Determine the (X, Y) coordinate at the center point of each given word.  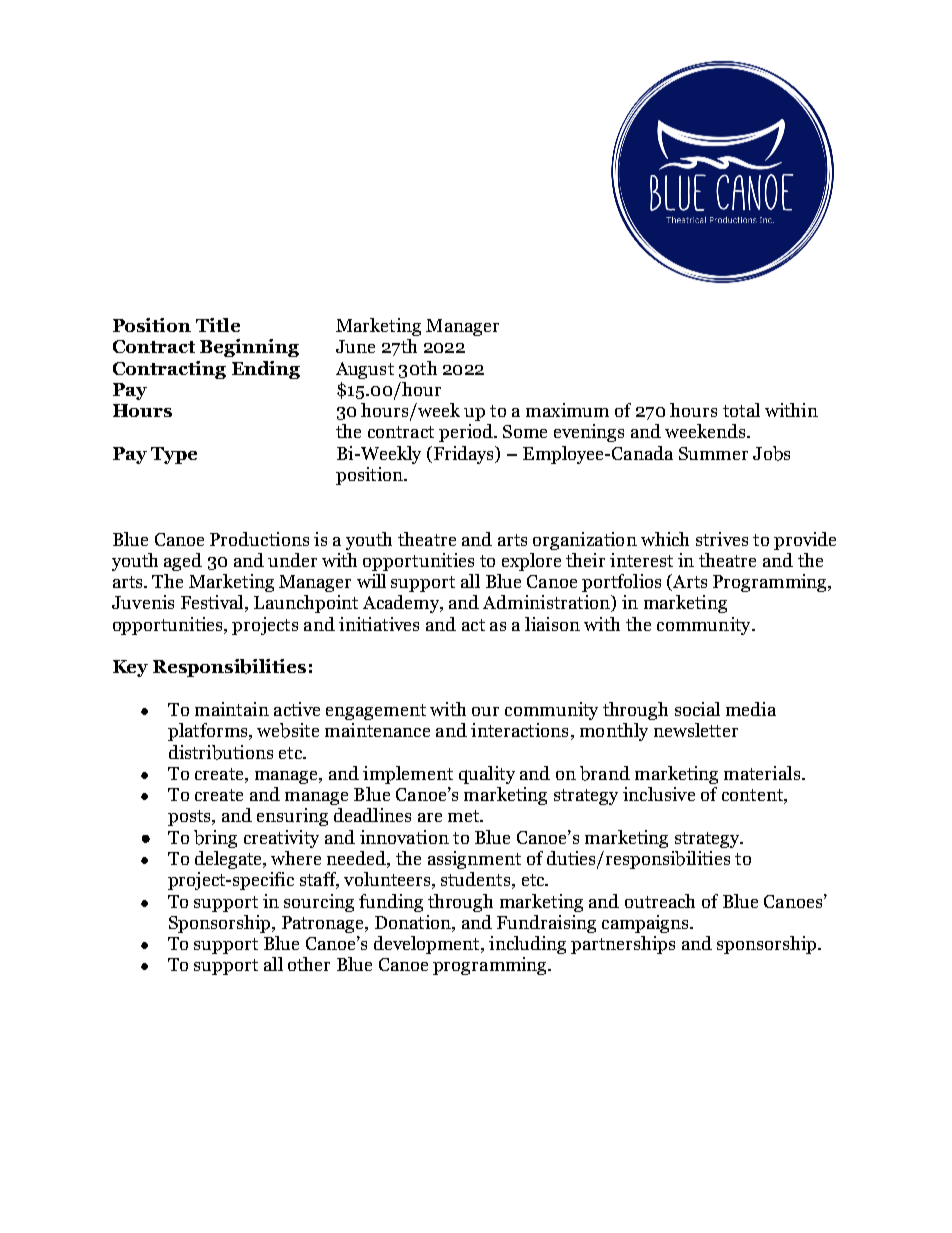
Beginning (249, 348)
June (355, 346)
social (697, 709)
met (464, 816)
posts (190, 818)
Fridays (463, 455)
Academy (402, 604)
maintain (232, 709)
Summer (713, 453)
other (309, 964)
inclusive (659, 794)
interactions (519, 730)
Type (174, 455)
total (741, 410)
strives (722, 539)
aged (183, 562)
